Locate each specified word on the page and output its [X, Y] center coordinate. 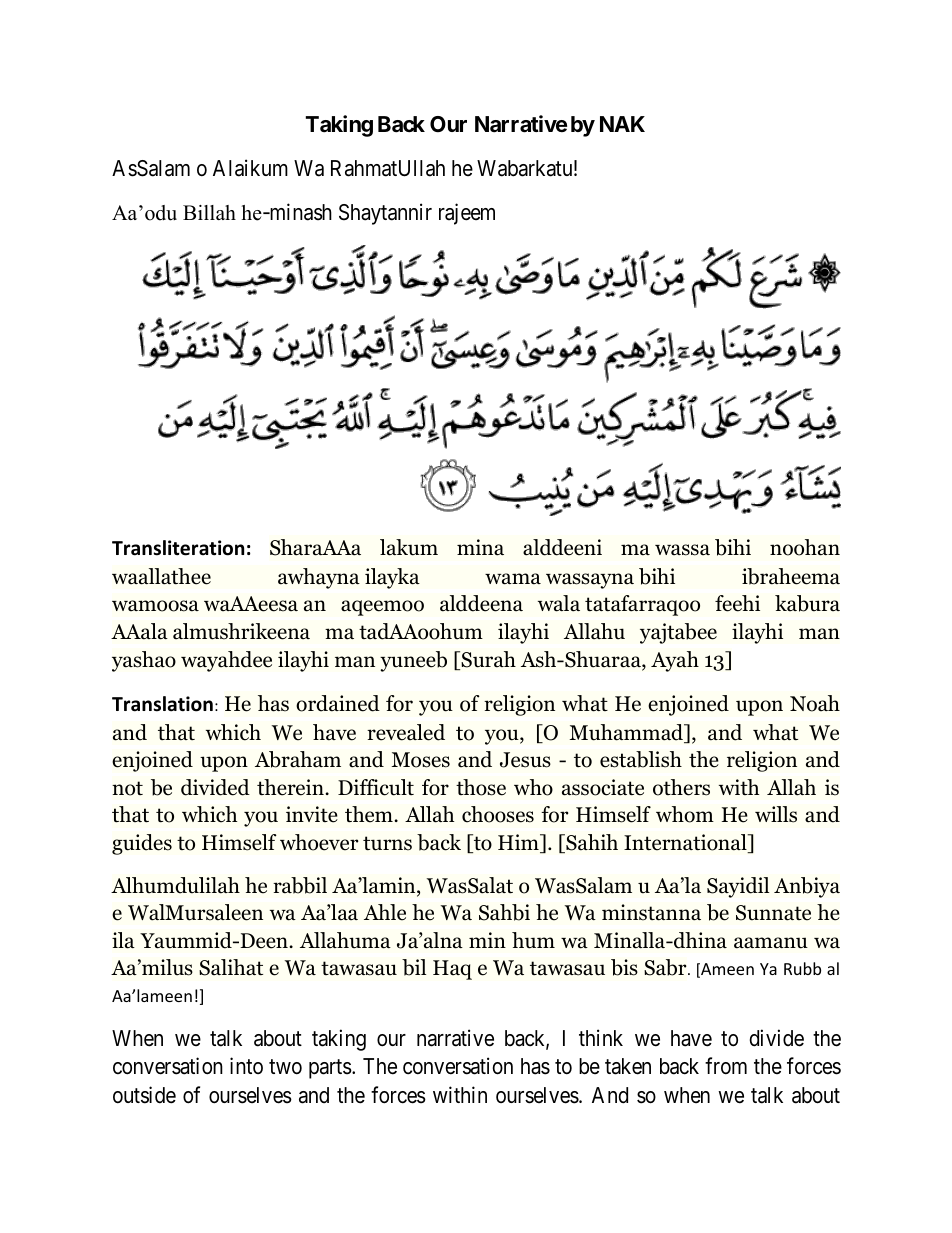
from [726, 1066]
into [246, 1066]
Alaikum [250, 168]
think [601, 1037]
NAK [622, 124]
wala [559, 603]
